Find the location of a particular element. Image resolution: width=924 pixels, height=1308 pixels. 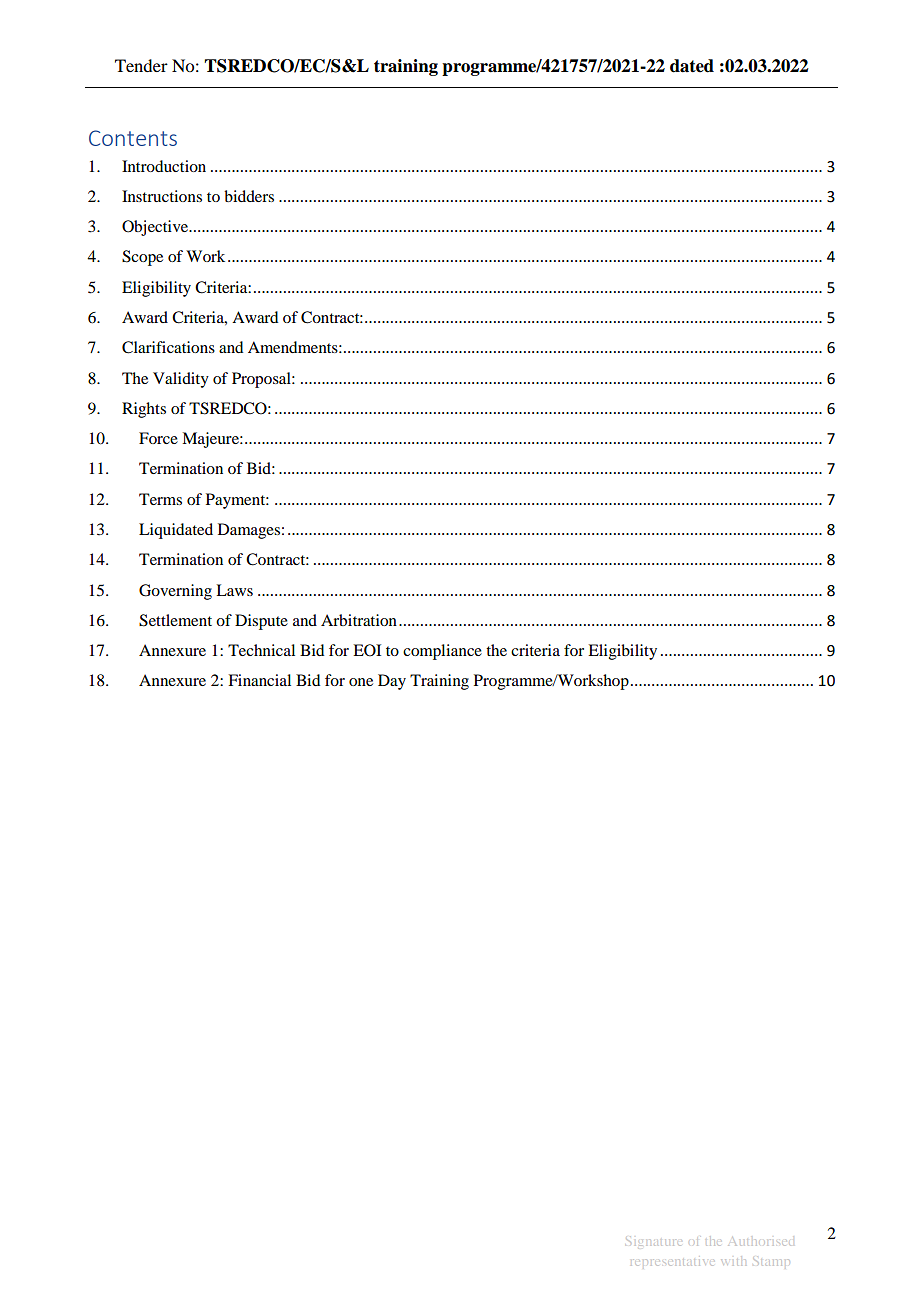

bidders is located at coordinates (249, 196).
